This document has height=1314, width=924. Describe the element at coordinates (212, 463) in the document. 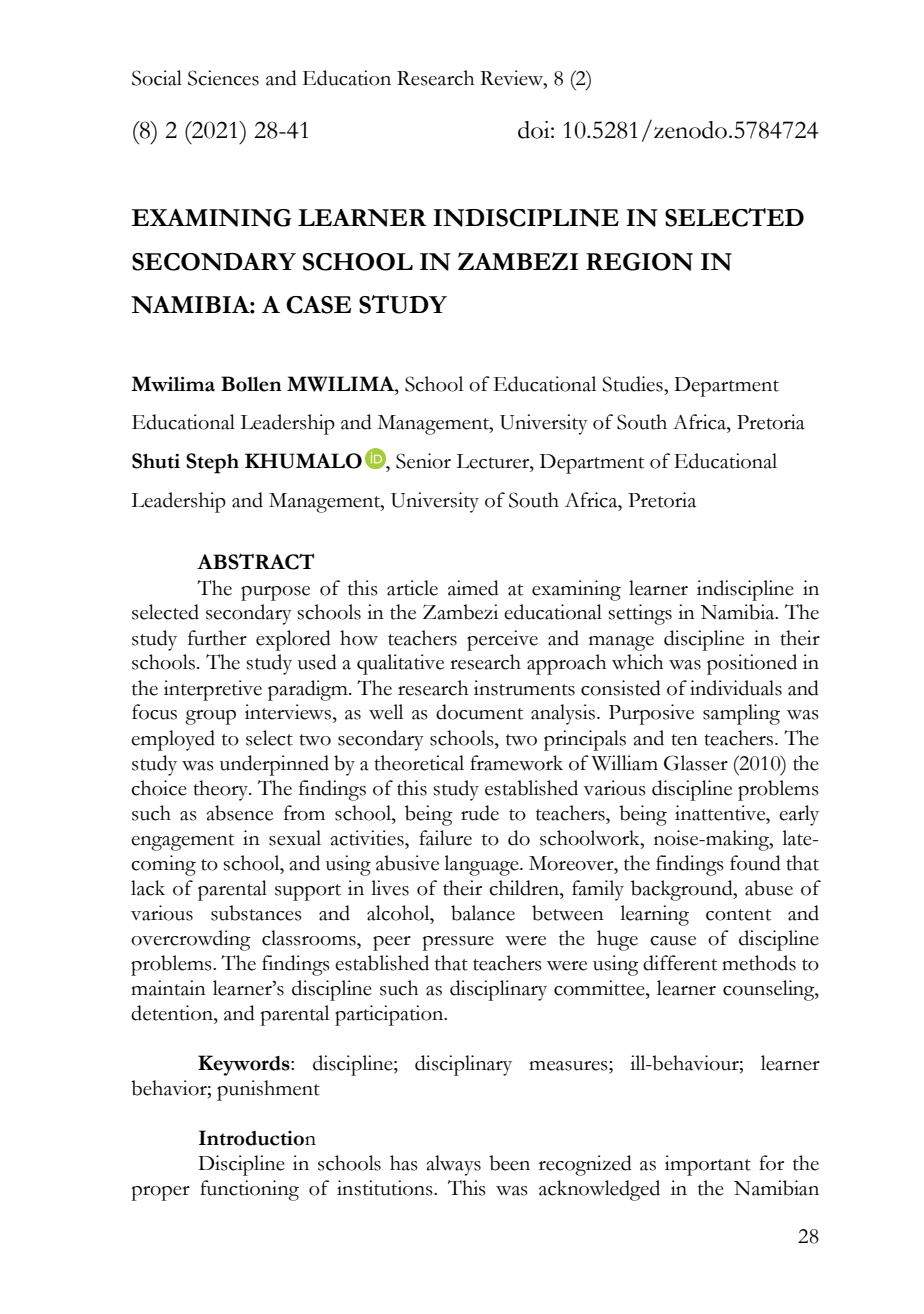

I see `Steph` at that location.
